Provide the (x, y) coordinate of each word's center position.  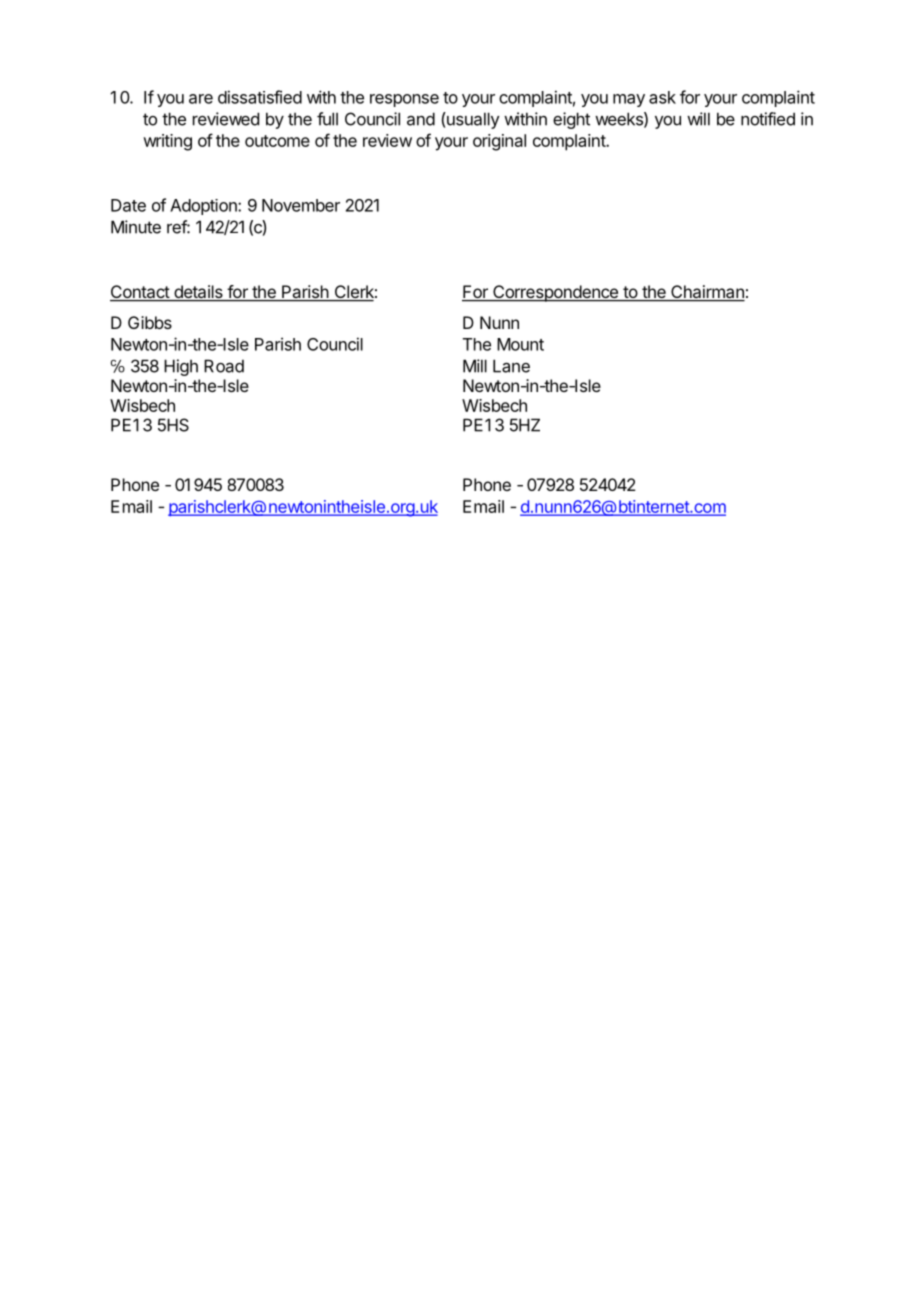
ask (662, 97)
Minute (136, 227)
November (301, 205)
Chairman (707, 293)
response (404, 100)
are (201, 99)
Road (224, 366)
